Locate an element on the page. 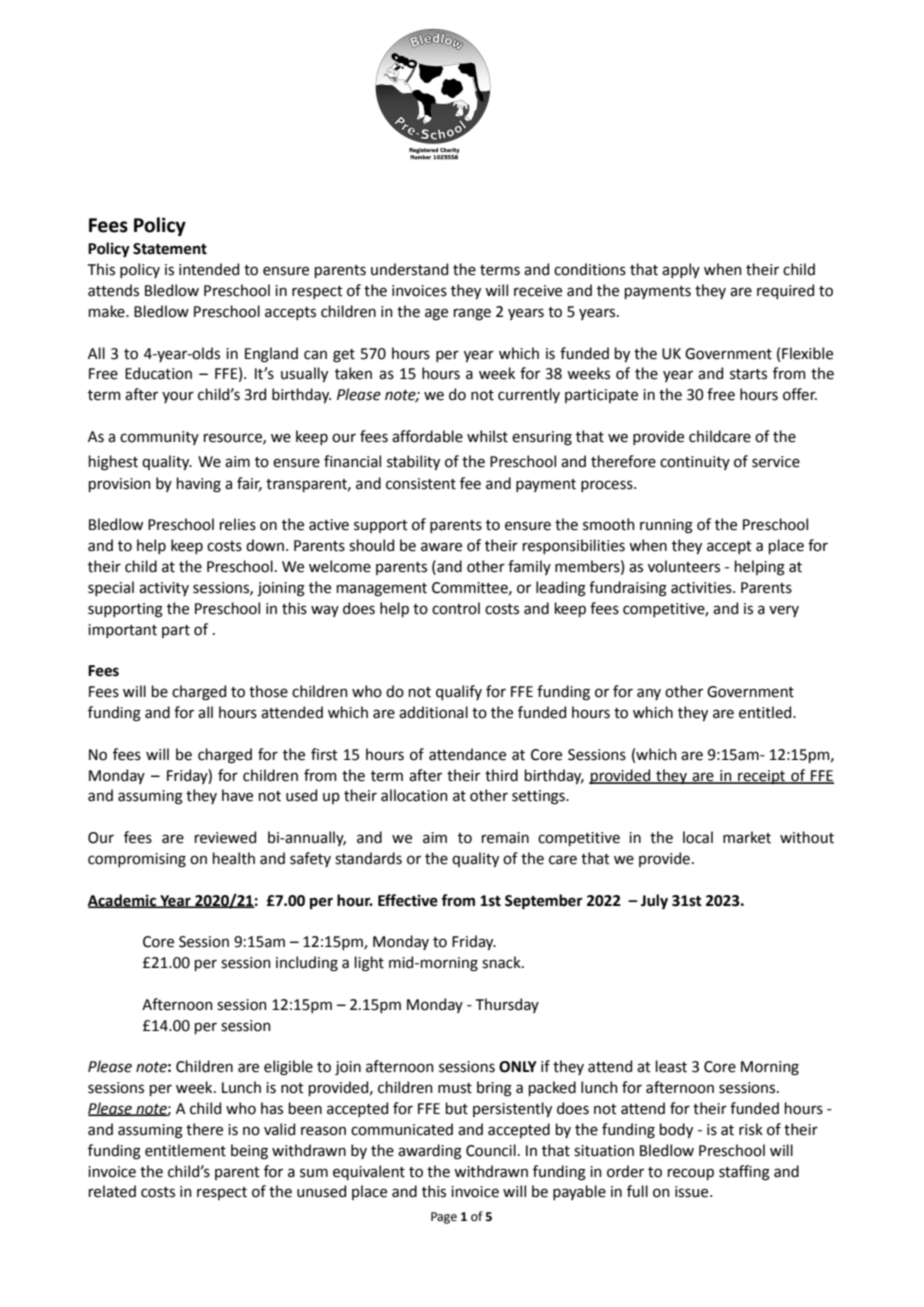 Image resolution: width=924 pixels, height=1307 pixels. issue is located at coordinates (693, 1192).
